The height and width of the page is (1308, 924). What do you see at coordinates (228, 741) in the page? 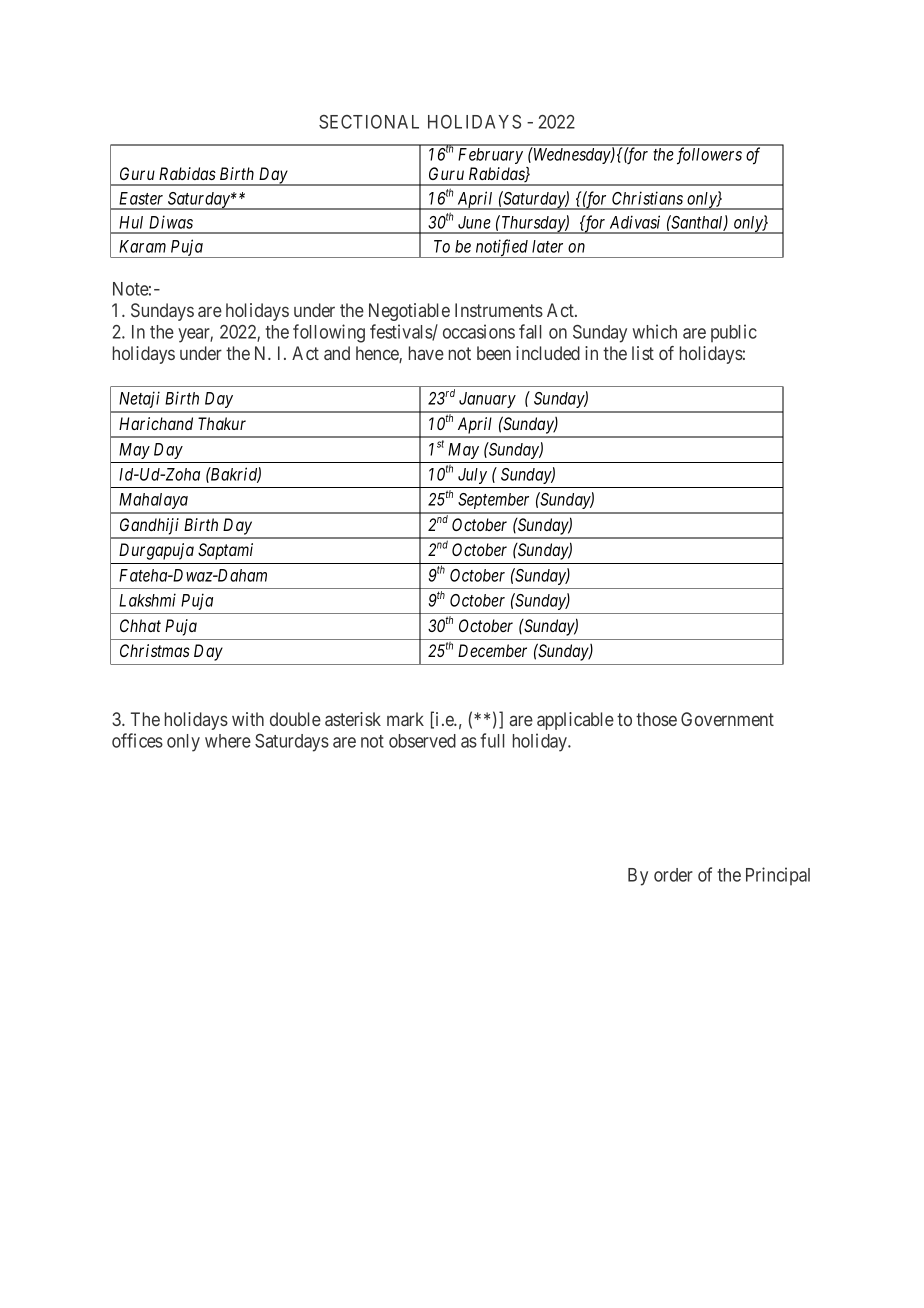
I see `where` at bounding box center [228, 741].
